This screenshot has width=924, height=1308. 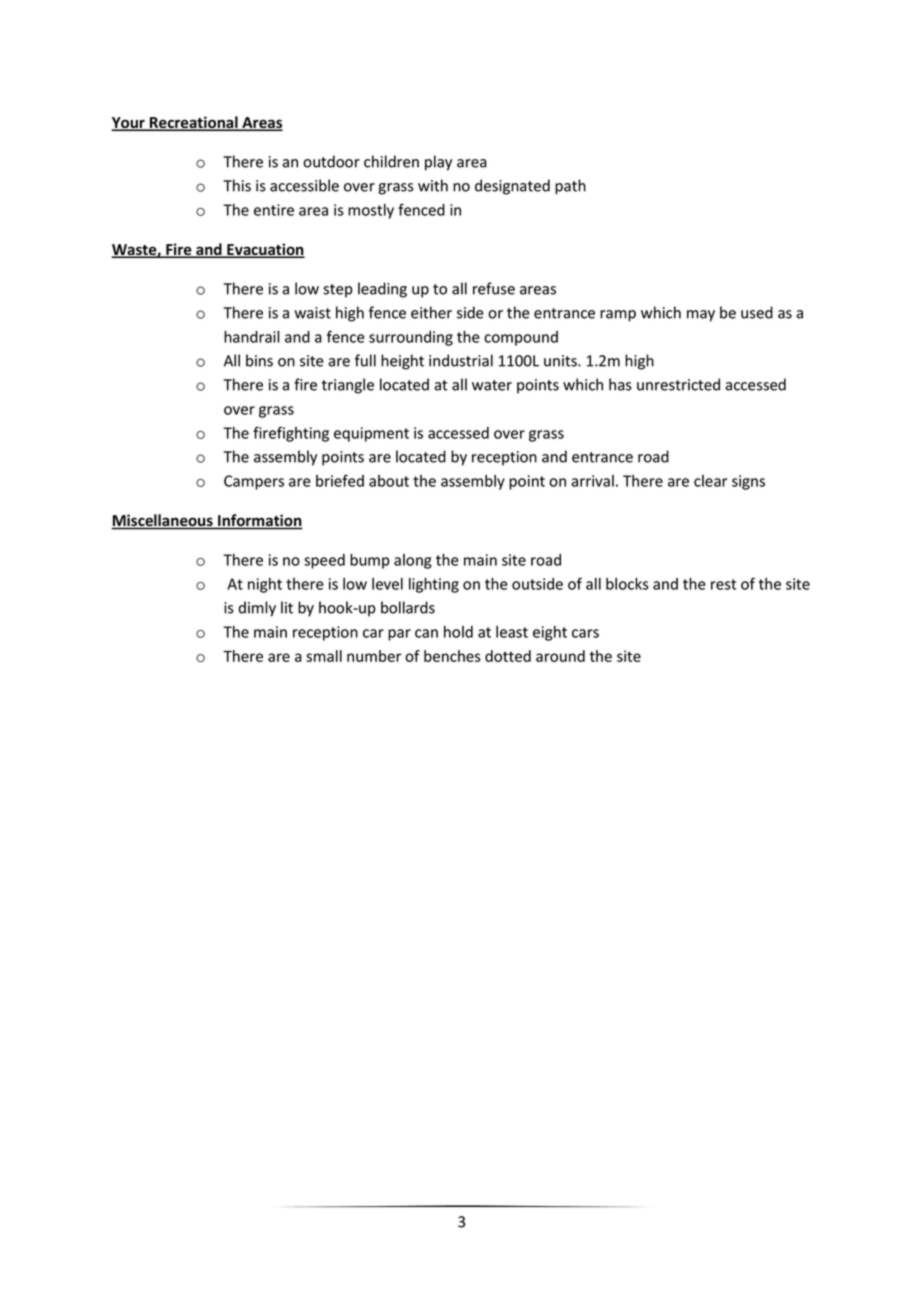 What do you see at coordinates (312, 313) in the screenshot?
I see `waist` at bounding box center [312, 313].
